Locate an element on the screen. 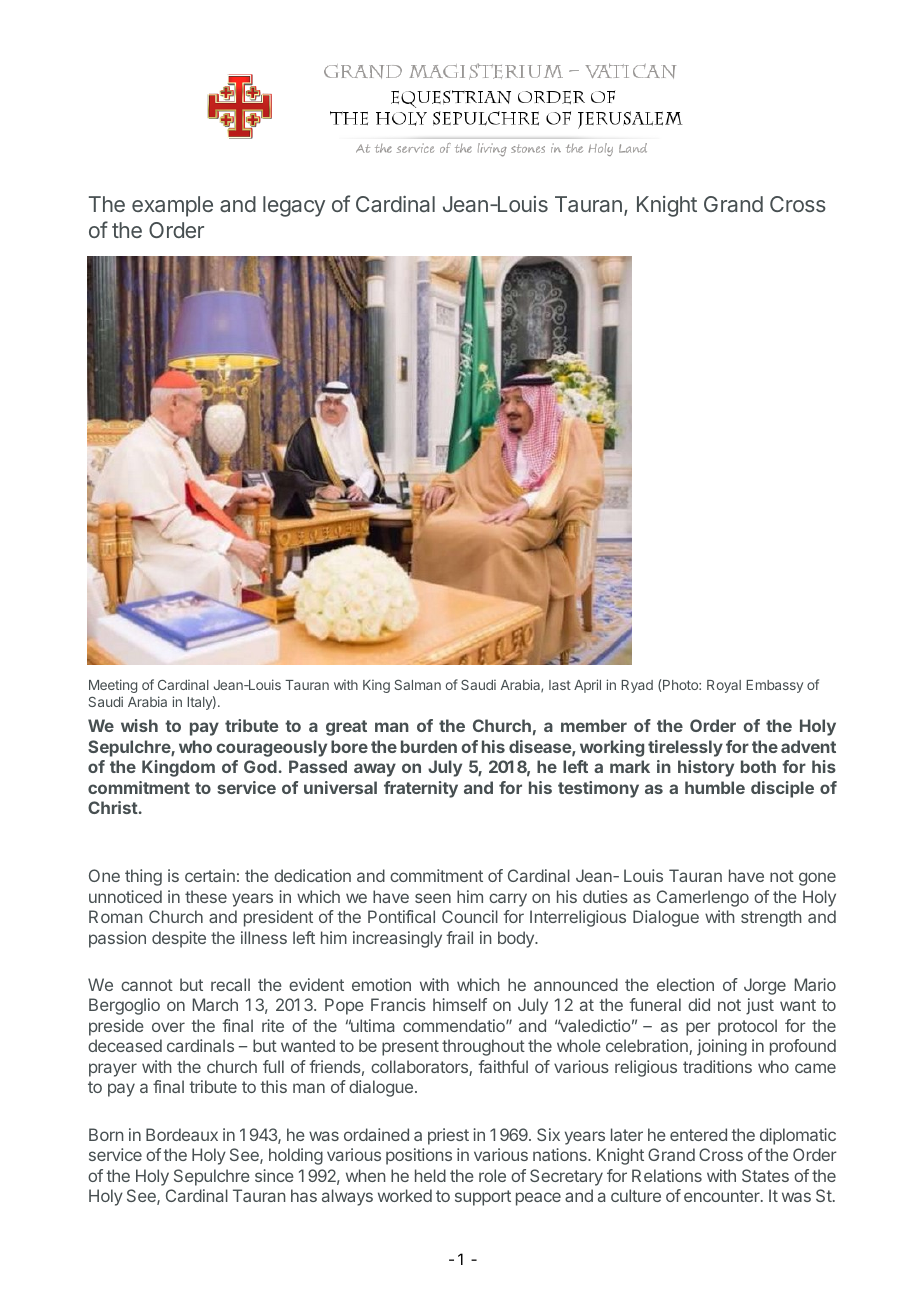 The image size is (924, 1308). Photo is located at coordinates (681, 685).
